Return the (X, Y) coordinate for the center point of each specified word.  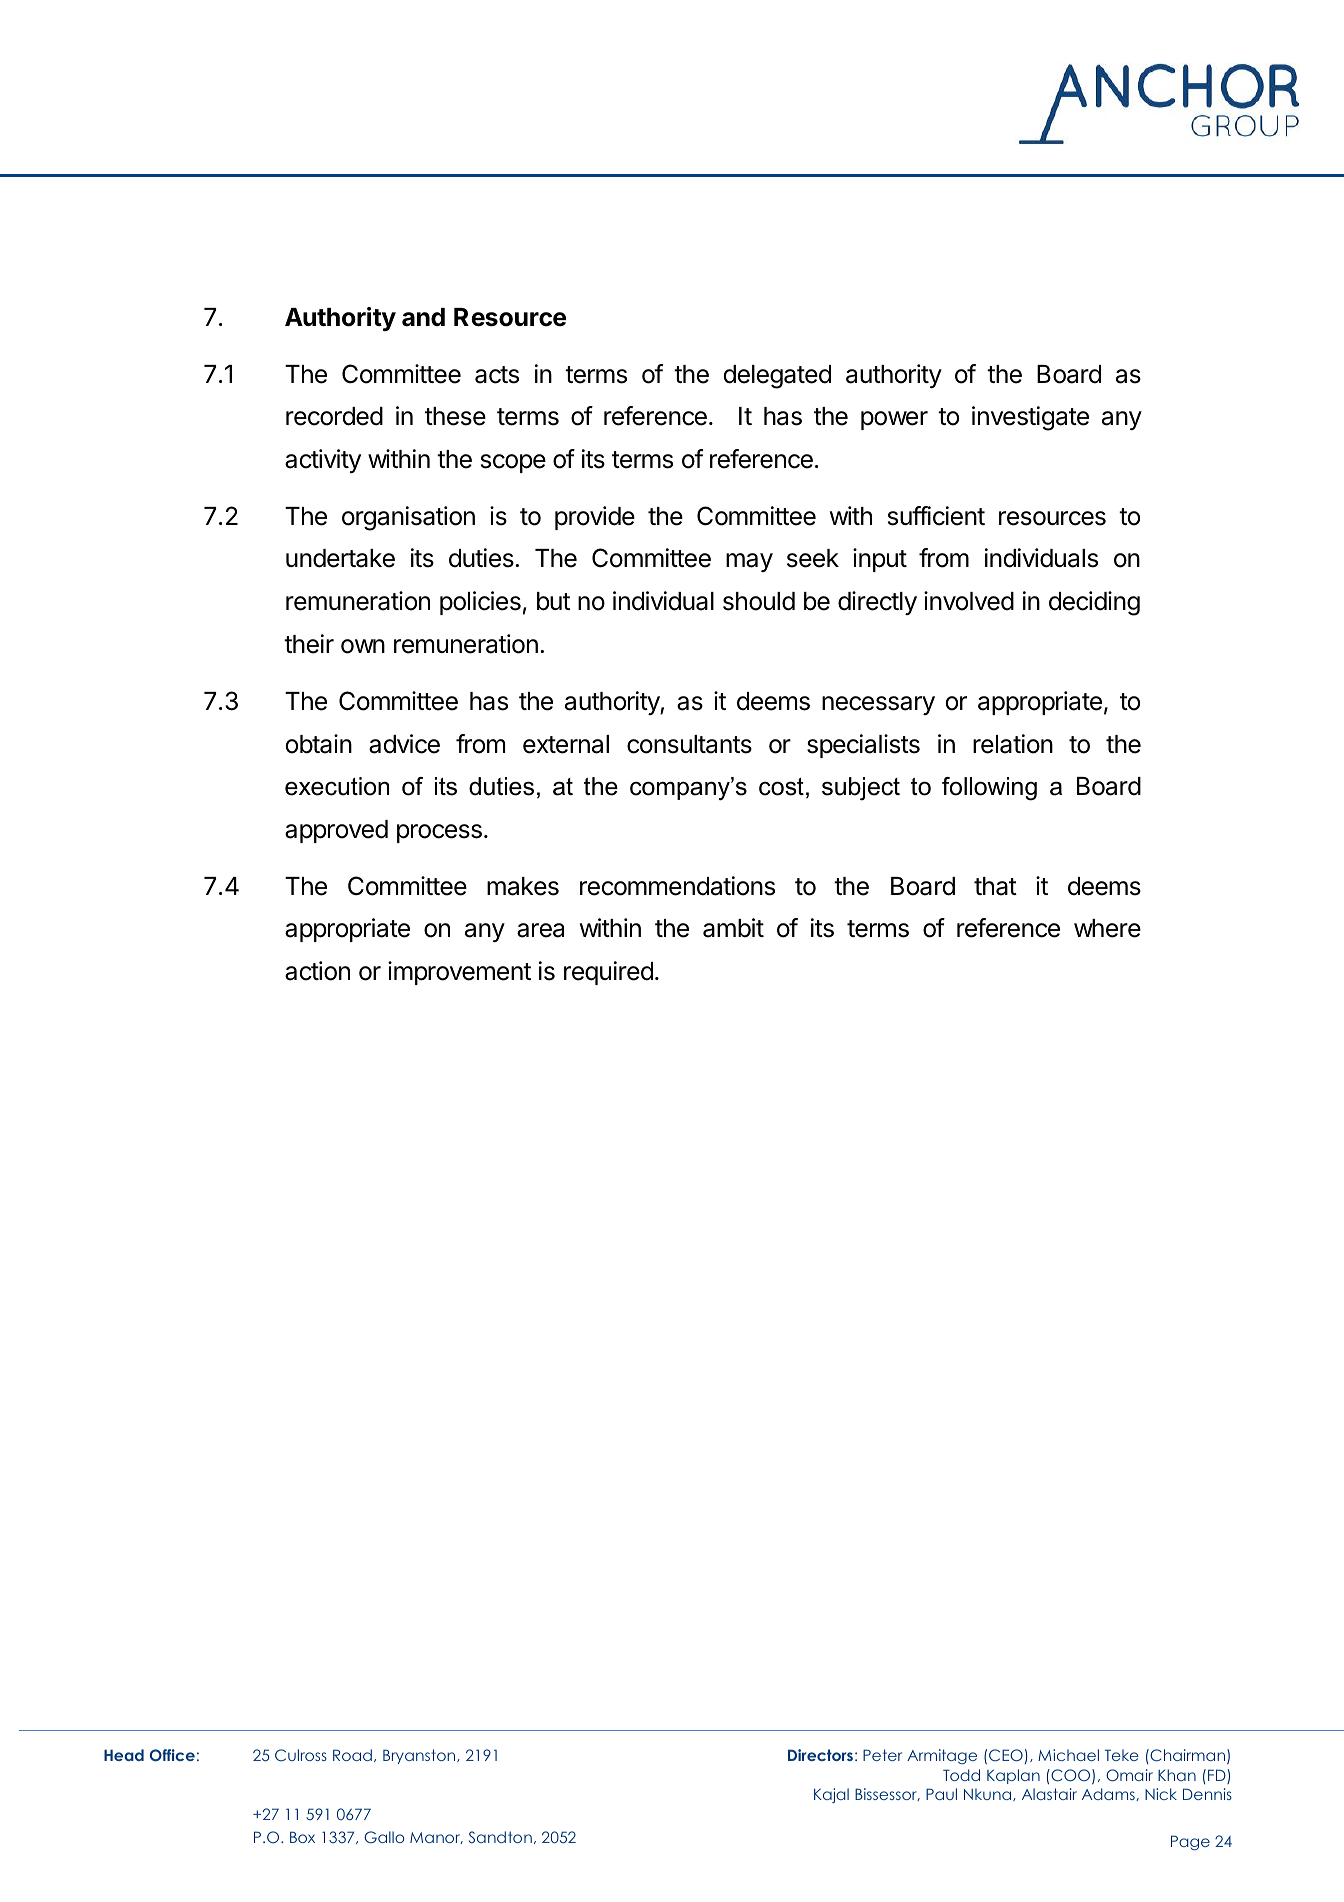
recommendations (677, 886)
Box (302, 1837)
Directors (820, 1755)
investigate (1030, 418)
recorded (334, 416)
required (608, 973)
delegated (777, 377)
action (317, 971)
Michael (1068, 1755)
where (1107, 928)
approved (336, 831)
